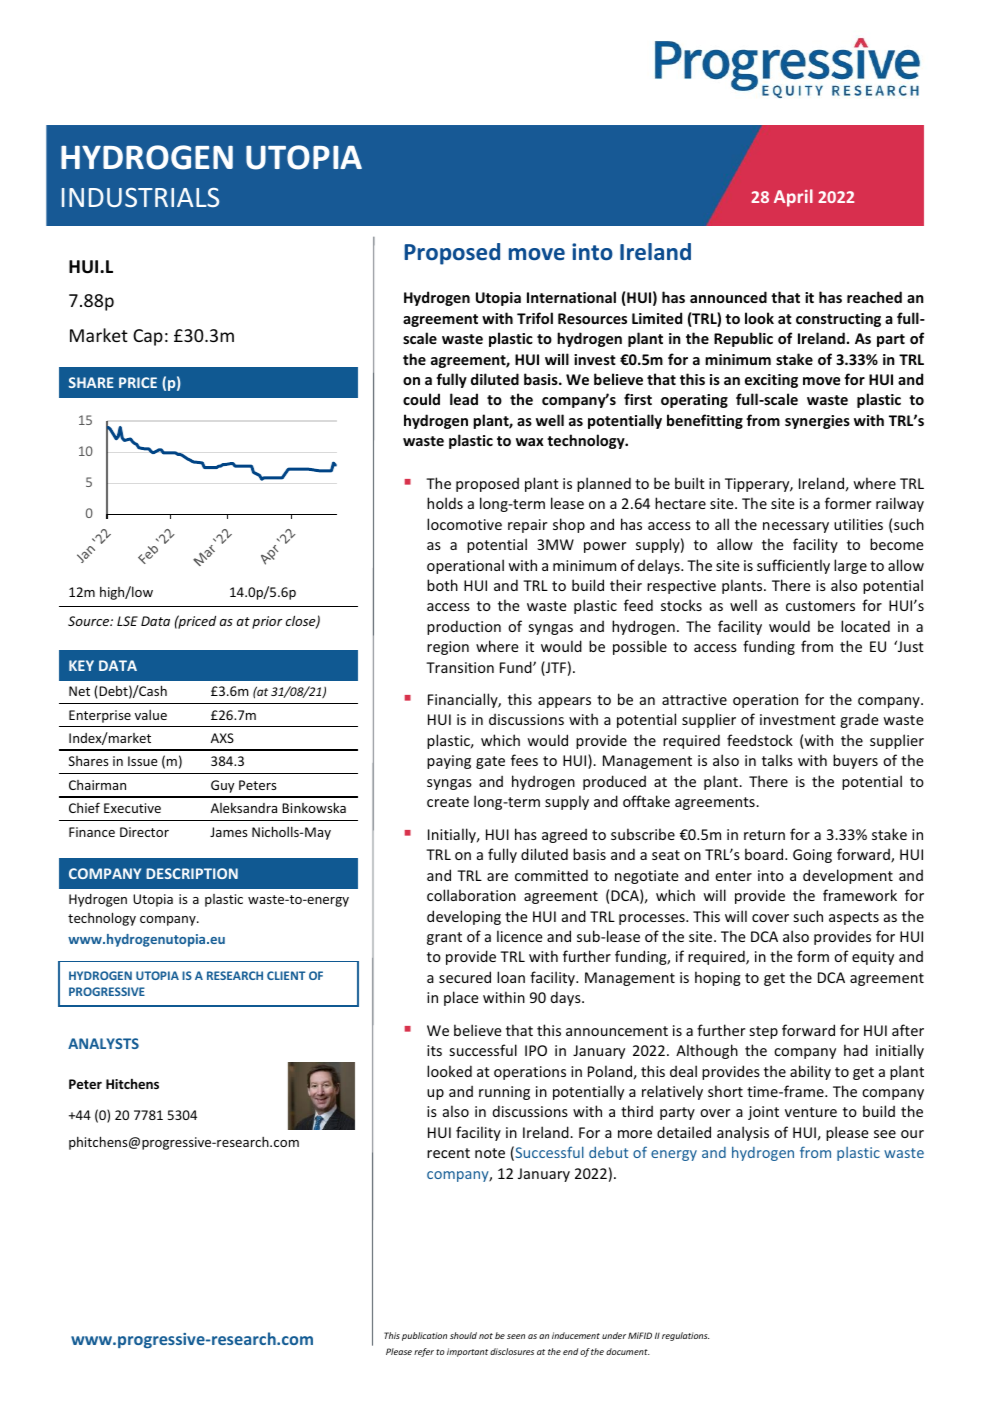  What do you see at coordinates (777, 760) in the screenshot?
I see `talks` at bounding box center [777, 760].
